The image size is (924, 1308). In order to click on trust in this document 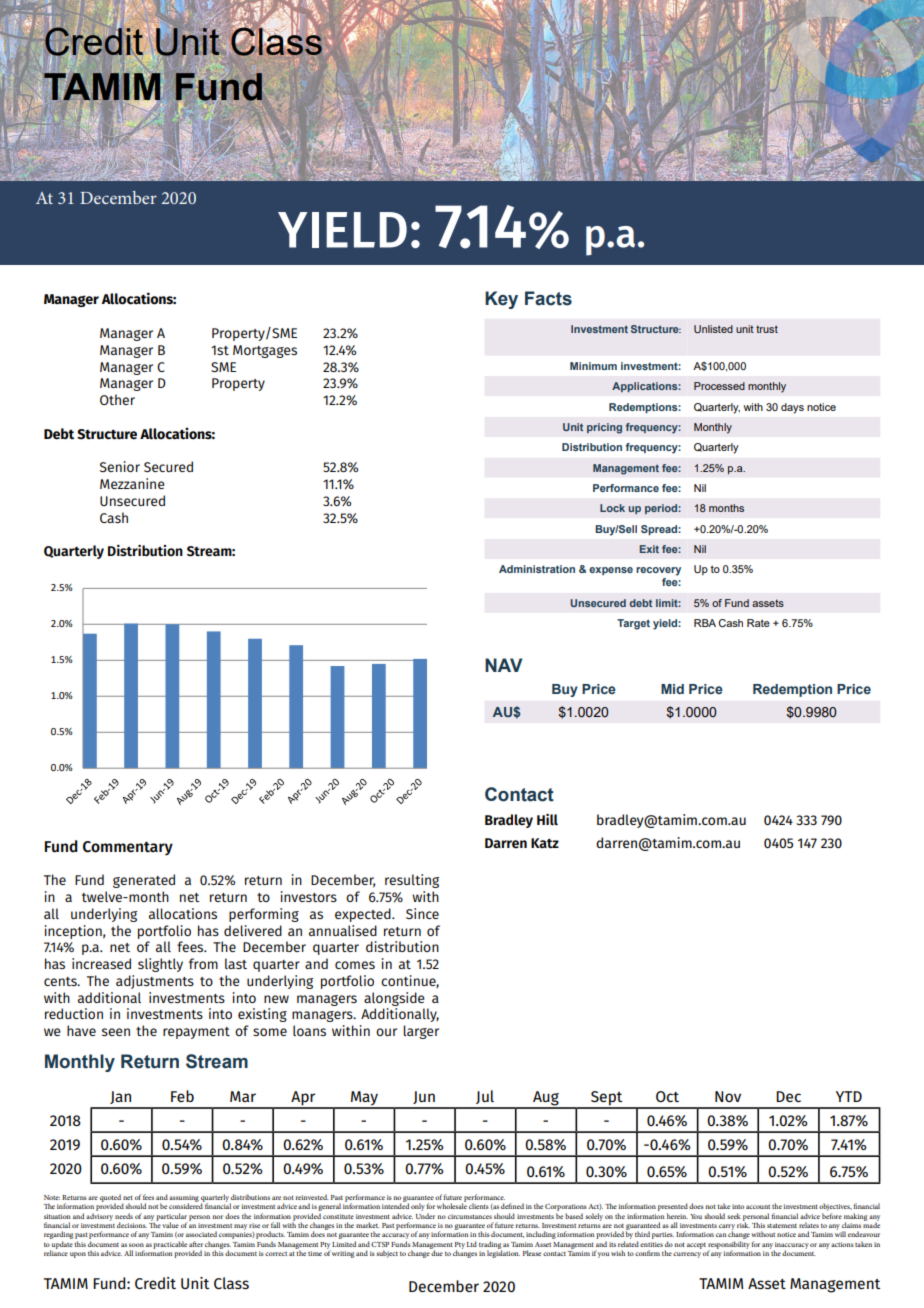, I will do `click(767, 329)`.
